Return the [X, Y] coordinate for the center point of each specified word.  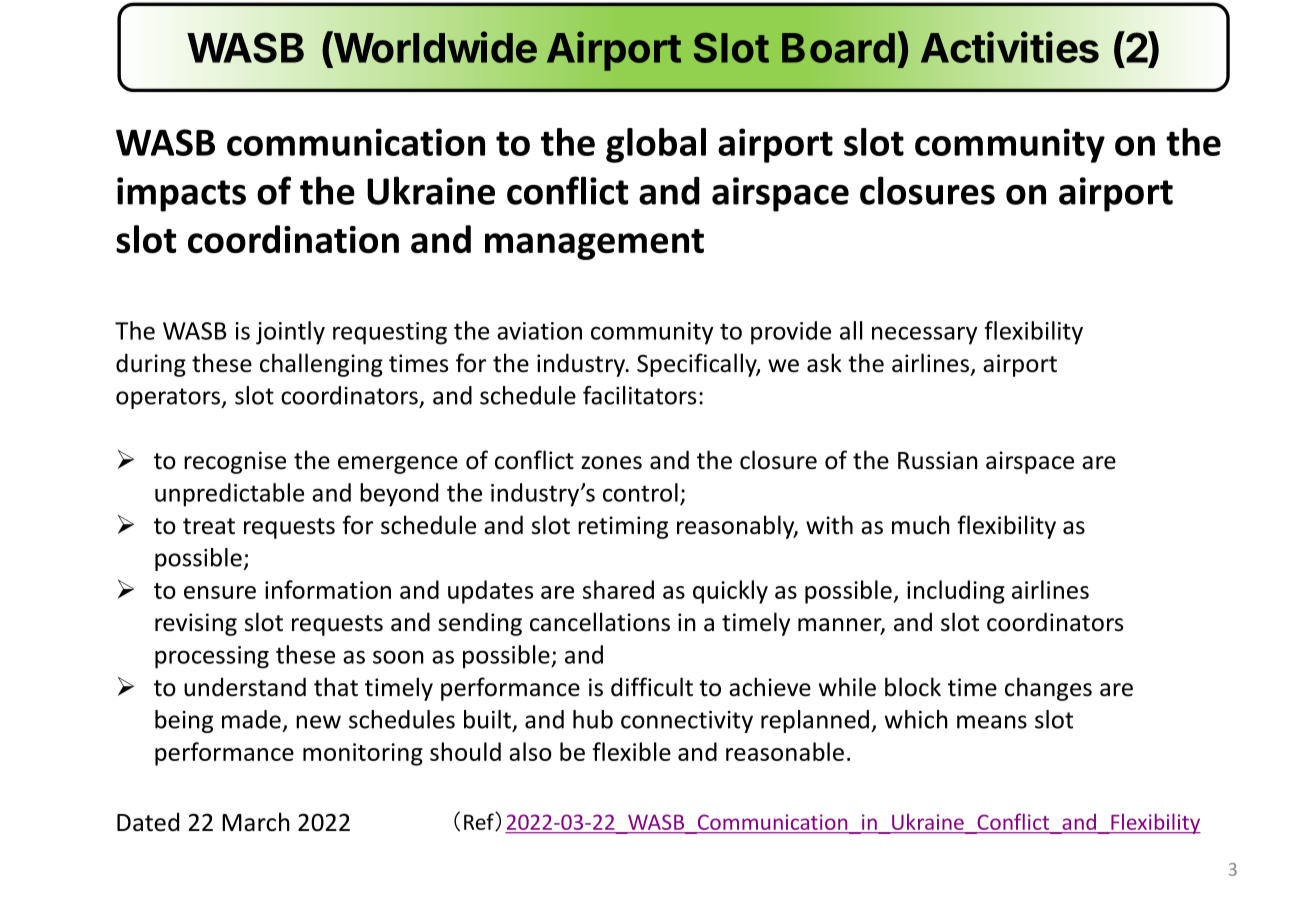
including [956, 592]
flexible [631, 751]
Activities [1010, 47]
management [594, 244]
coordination [293, 239]
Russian [938, 460]
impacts [181, 194]
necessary [924, 335]
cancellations [600, 622]
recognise [235, 462]
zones [611, 463]
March [256, 822]
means [992, 722]
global [656, 145]
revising [196, 624]
